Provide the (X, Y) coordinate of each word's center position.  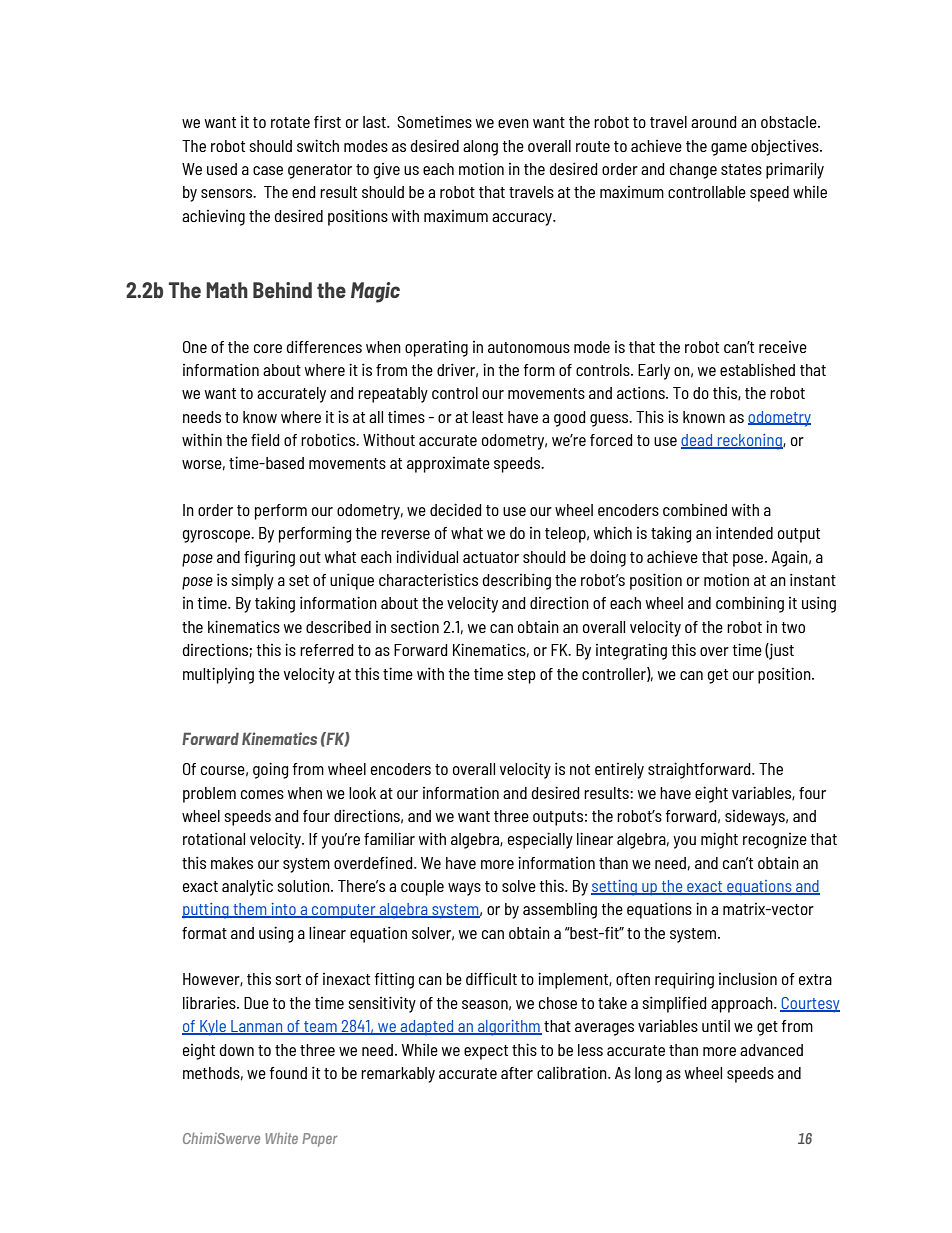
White (281, 1138)
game (729, 149)
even (513, 123)
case (268, 170)
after (517, 1073)
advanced (771, 1050)
